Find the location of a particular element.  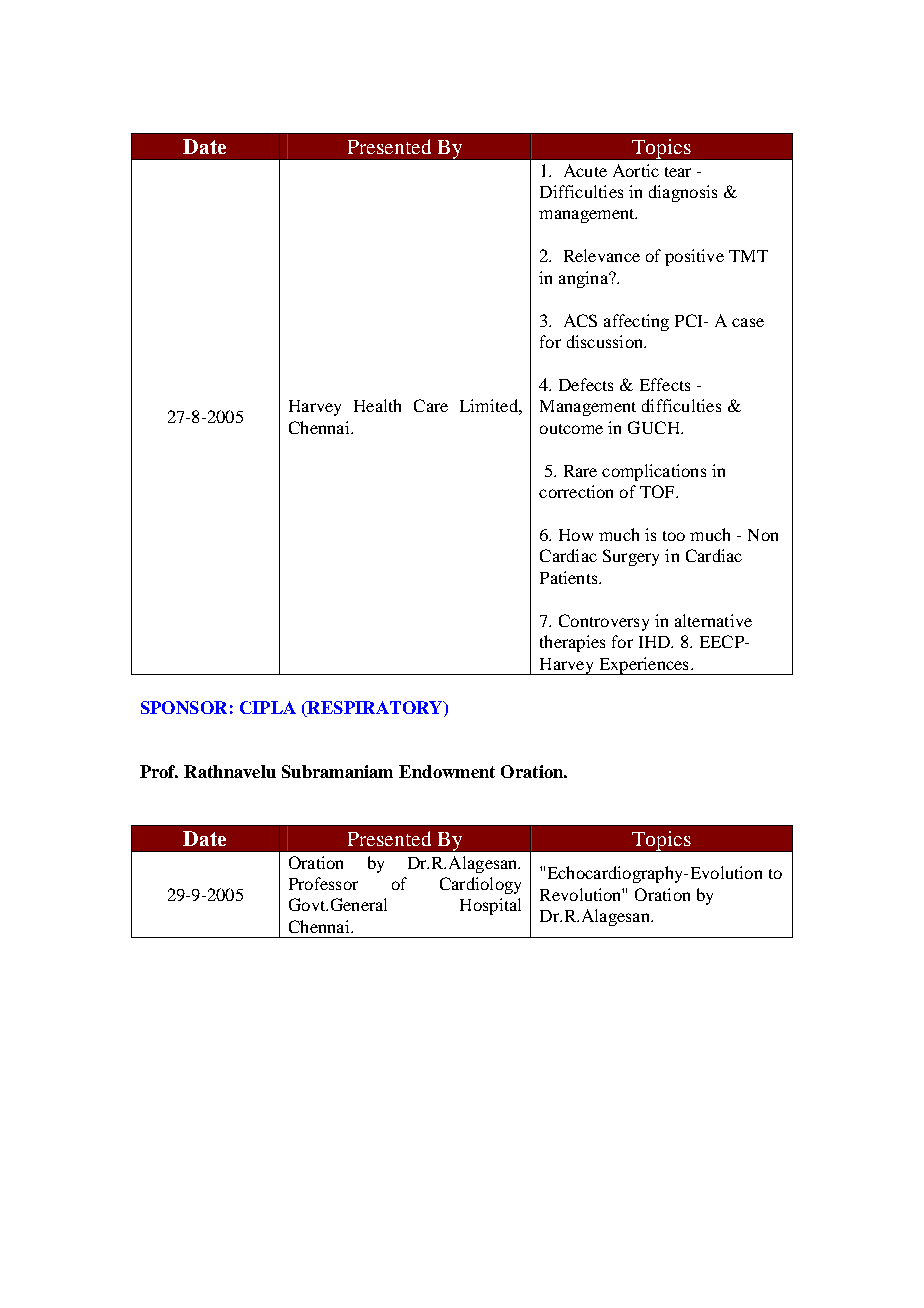

Cardiology is located at coordinates (480, 885).
